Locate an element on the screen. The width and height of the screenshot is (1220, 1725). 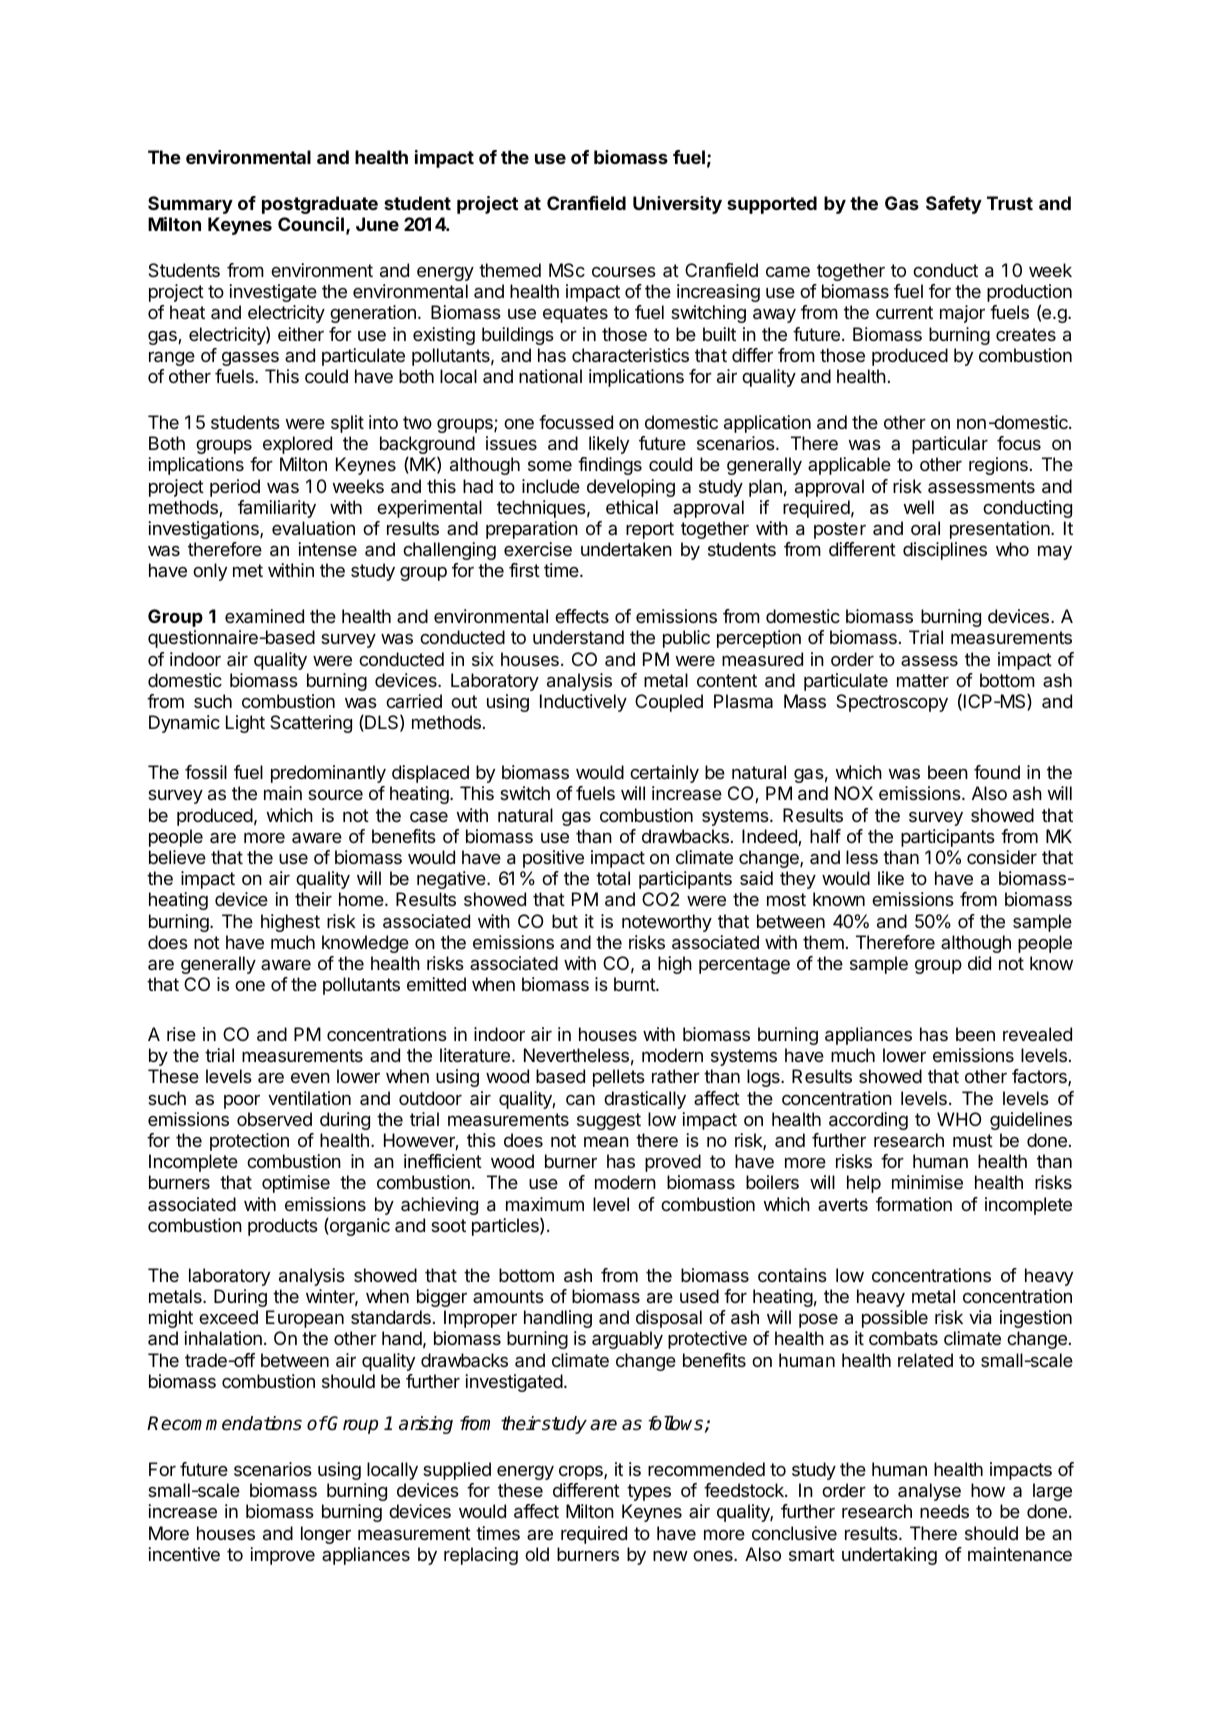
home is located at coordinates (361, 899).
